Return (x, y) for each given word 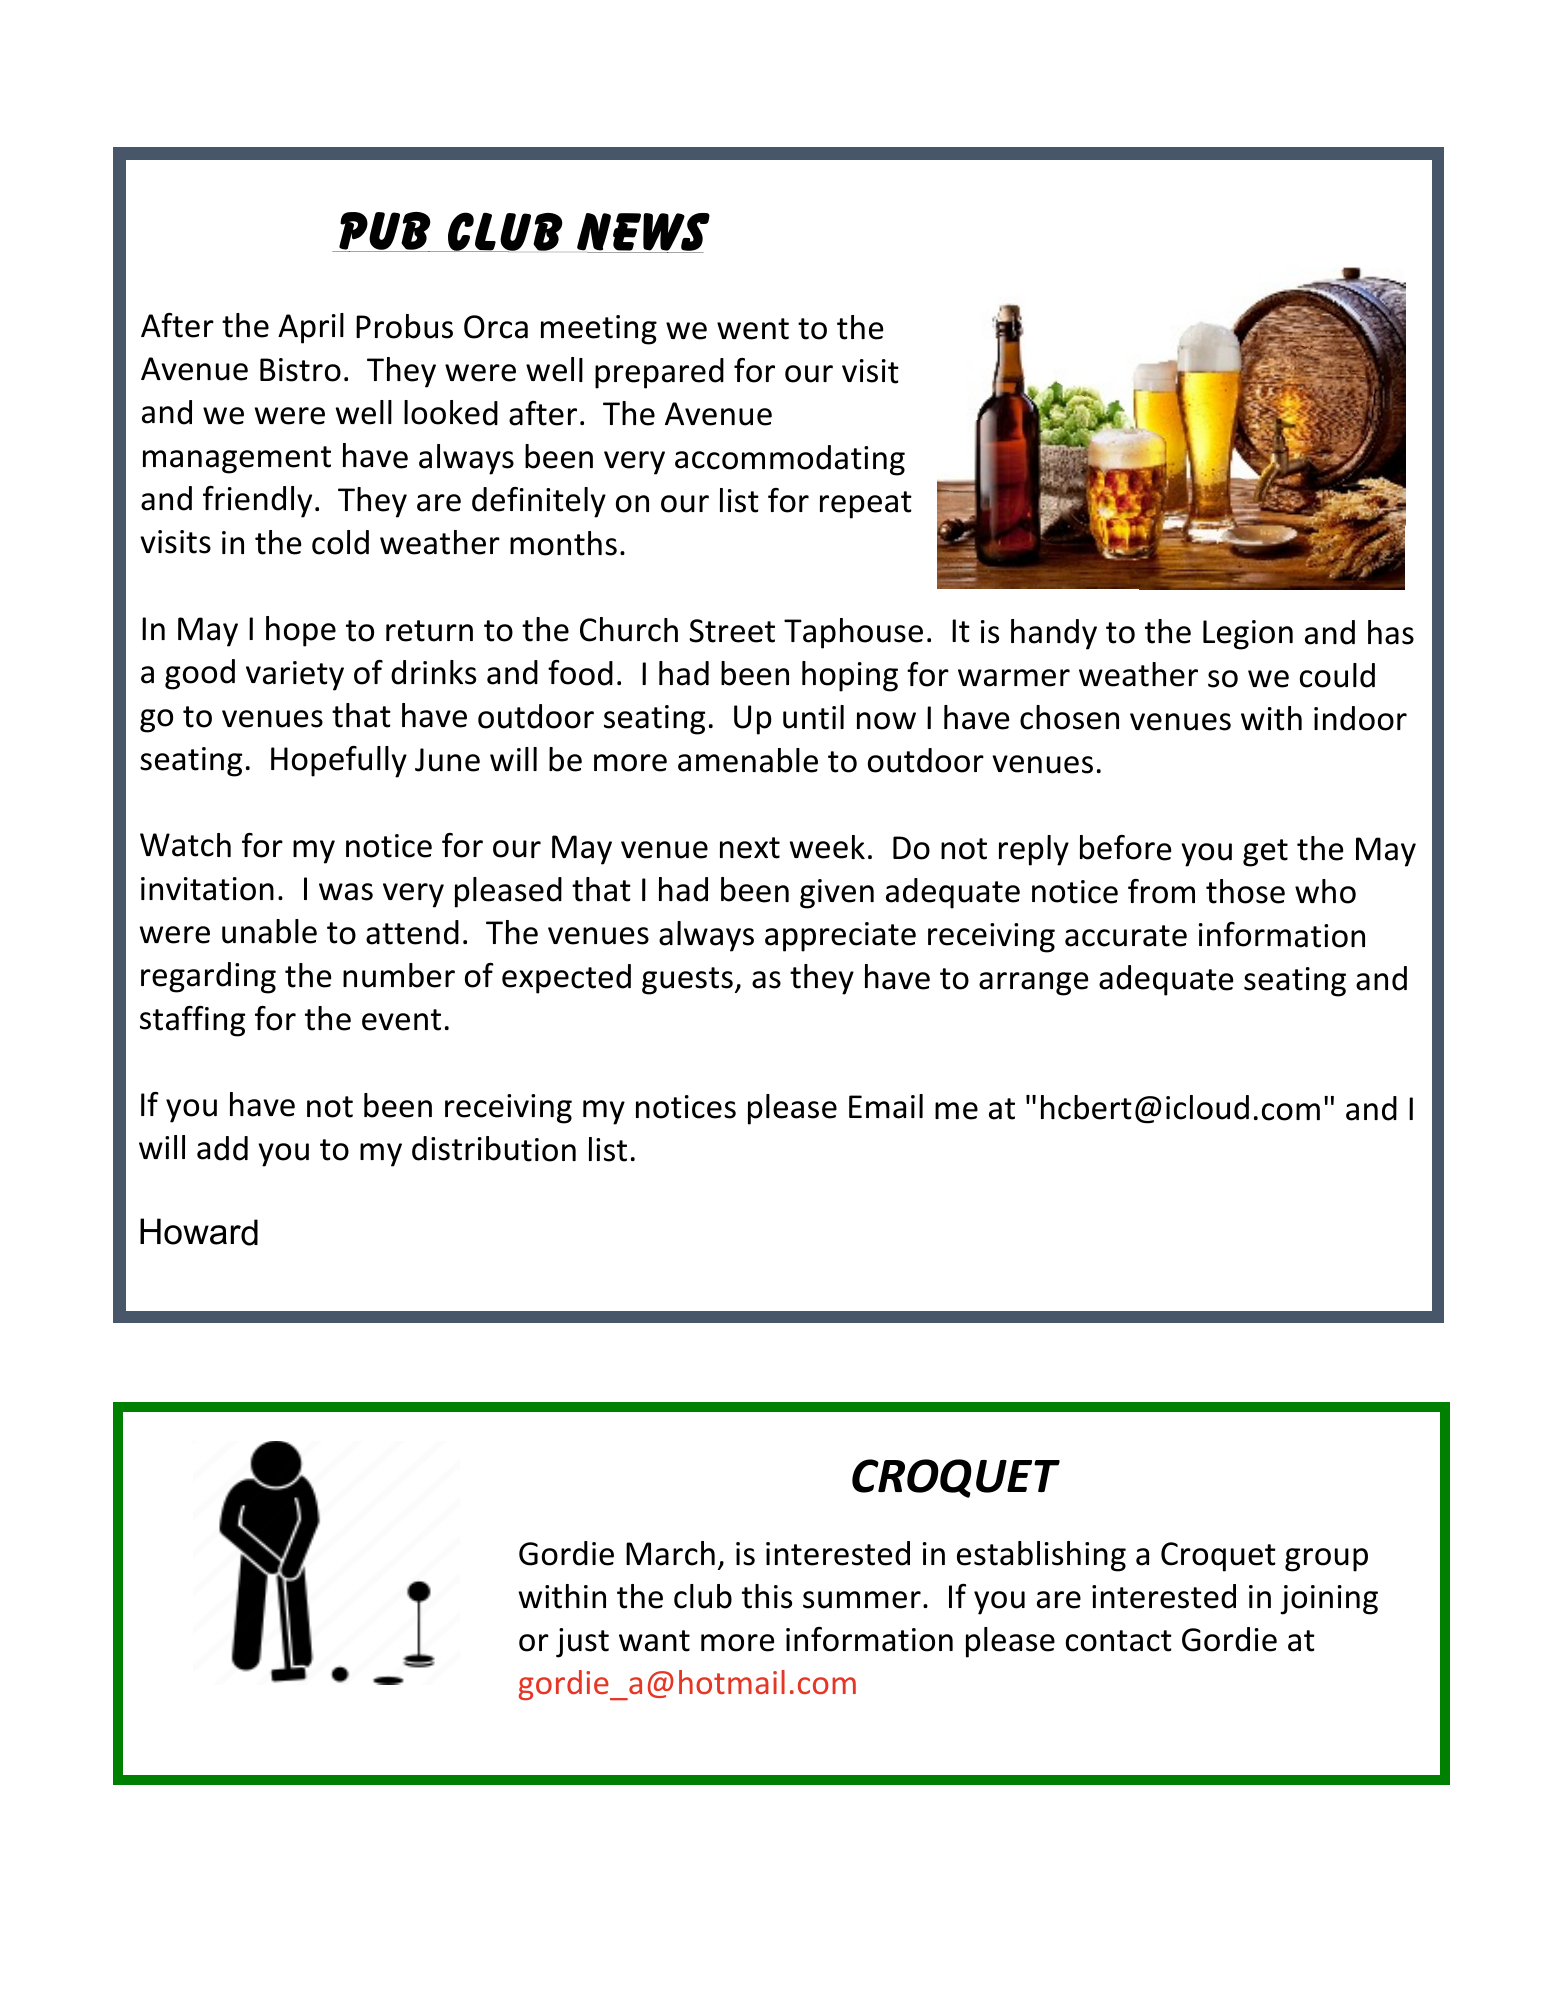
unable (269, 931)
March (670, 1553)
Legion (1248, 635)
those (1245, 891)
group (1326, 1560)
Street (732, 631)
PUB (385, 232)
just (582, 1643)
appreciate (840, 937)
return (429, 631)
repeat (866, 505)
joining (1329, 1600)
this (767, 1596)
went (753, 329)
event (401, 1020)
